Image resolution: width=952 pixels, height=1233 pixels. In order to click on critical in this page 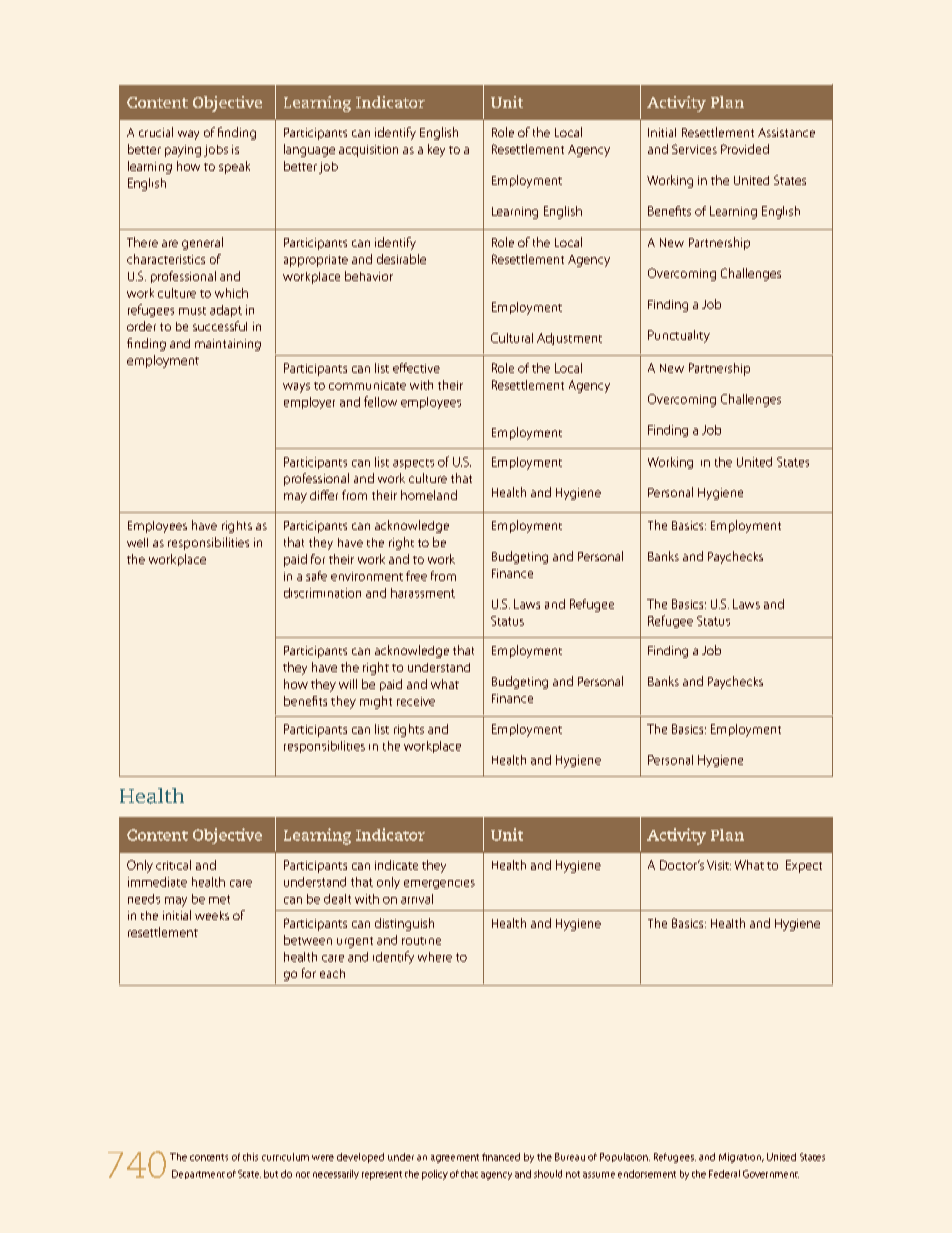, I will do `click(173, 865)`.
